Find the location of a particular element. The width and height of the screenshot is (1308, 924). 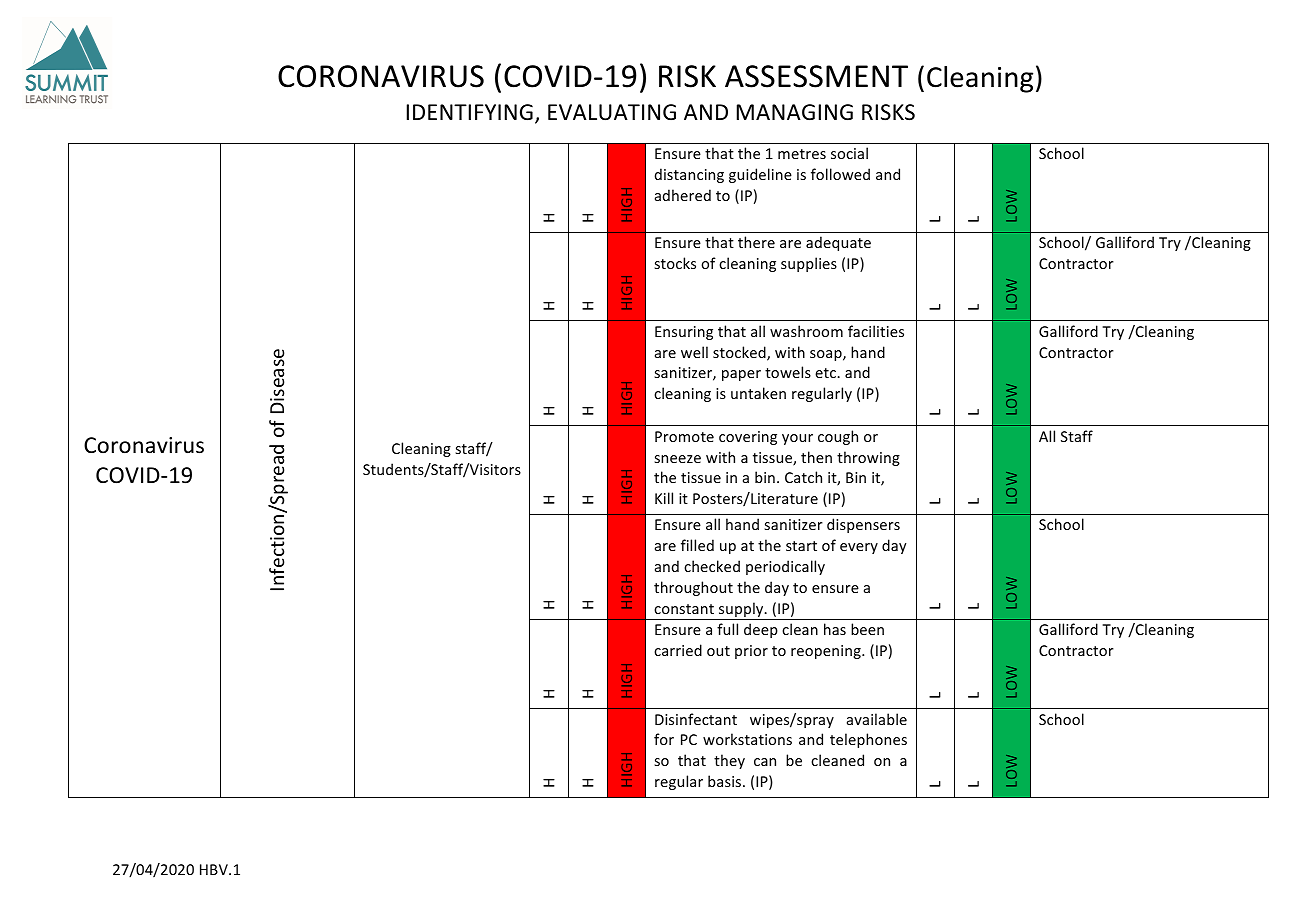

filled is located at coordinates (697, 545).
